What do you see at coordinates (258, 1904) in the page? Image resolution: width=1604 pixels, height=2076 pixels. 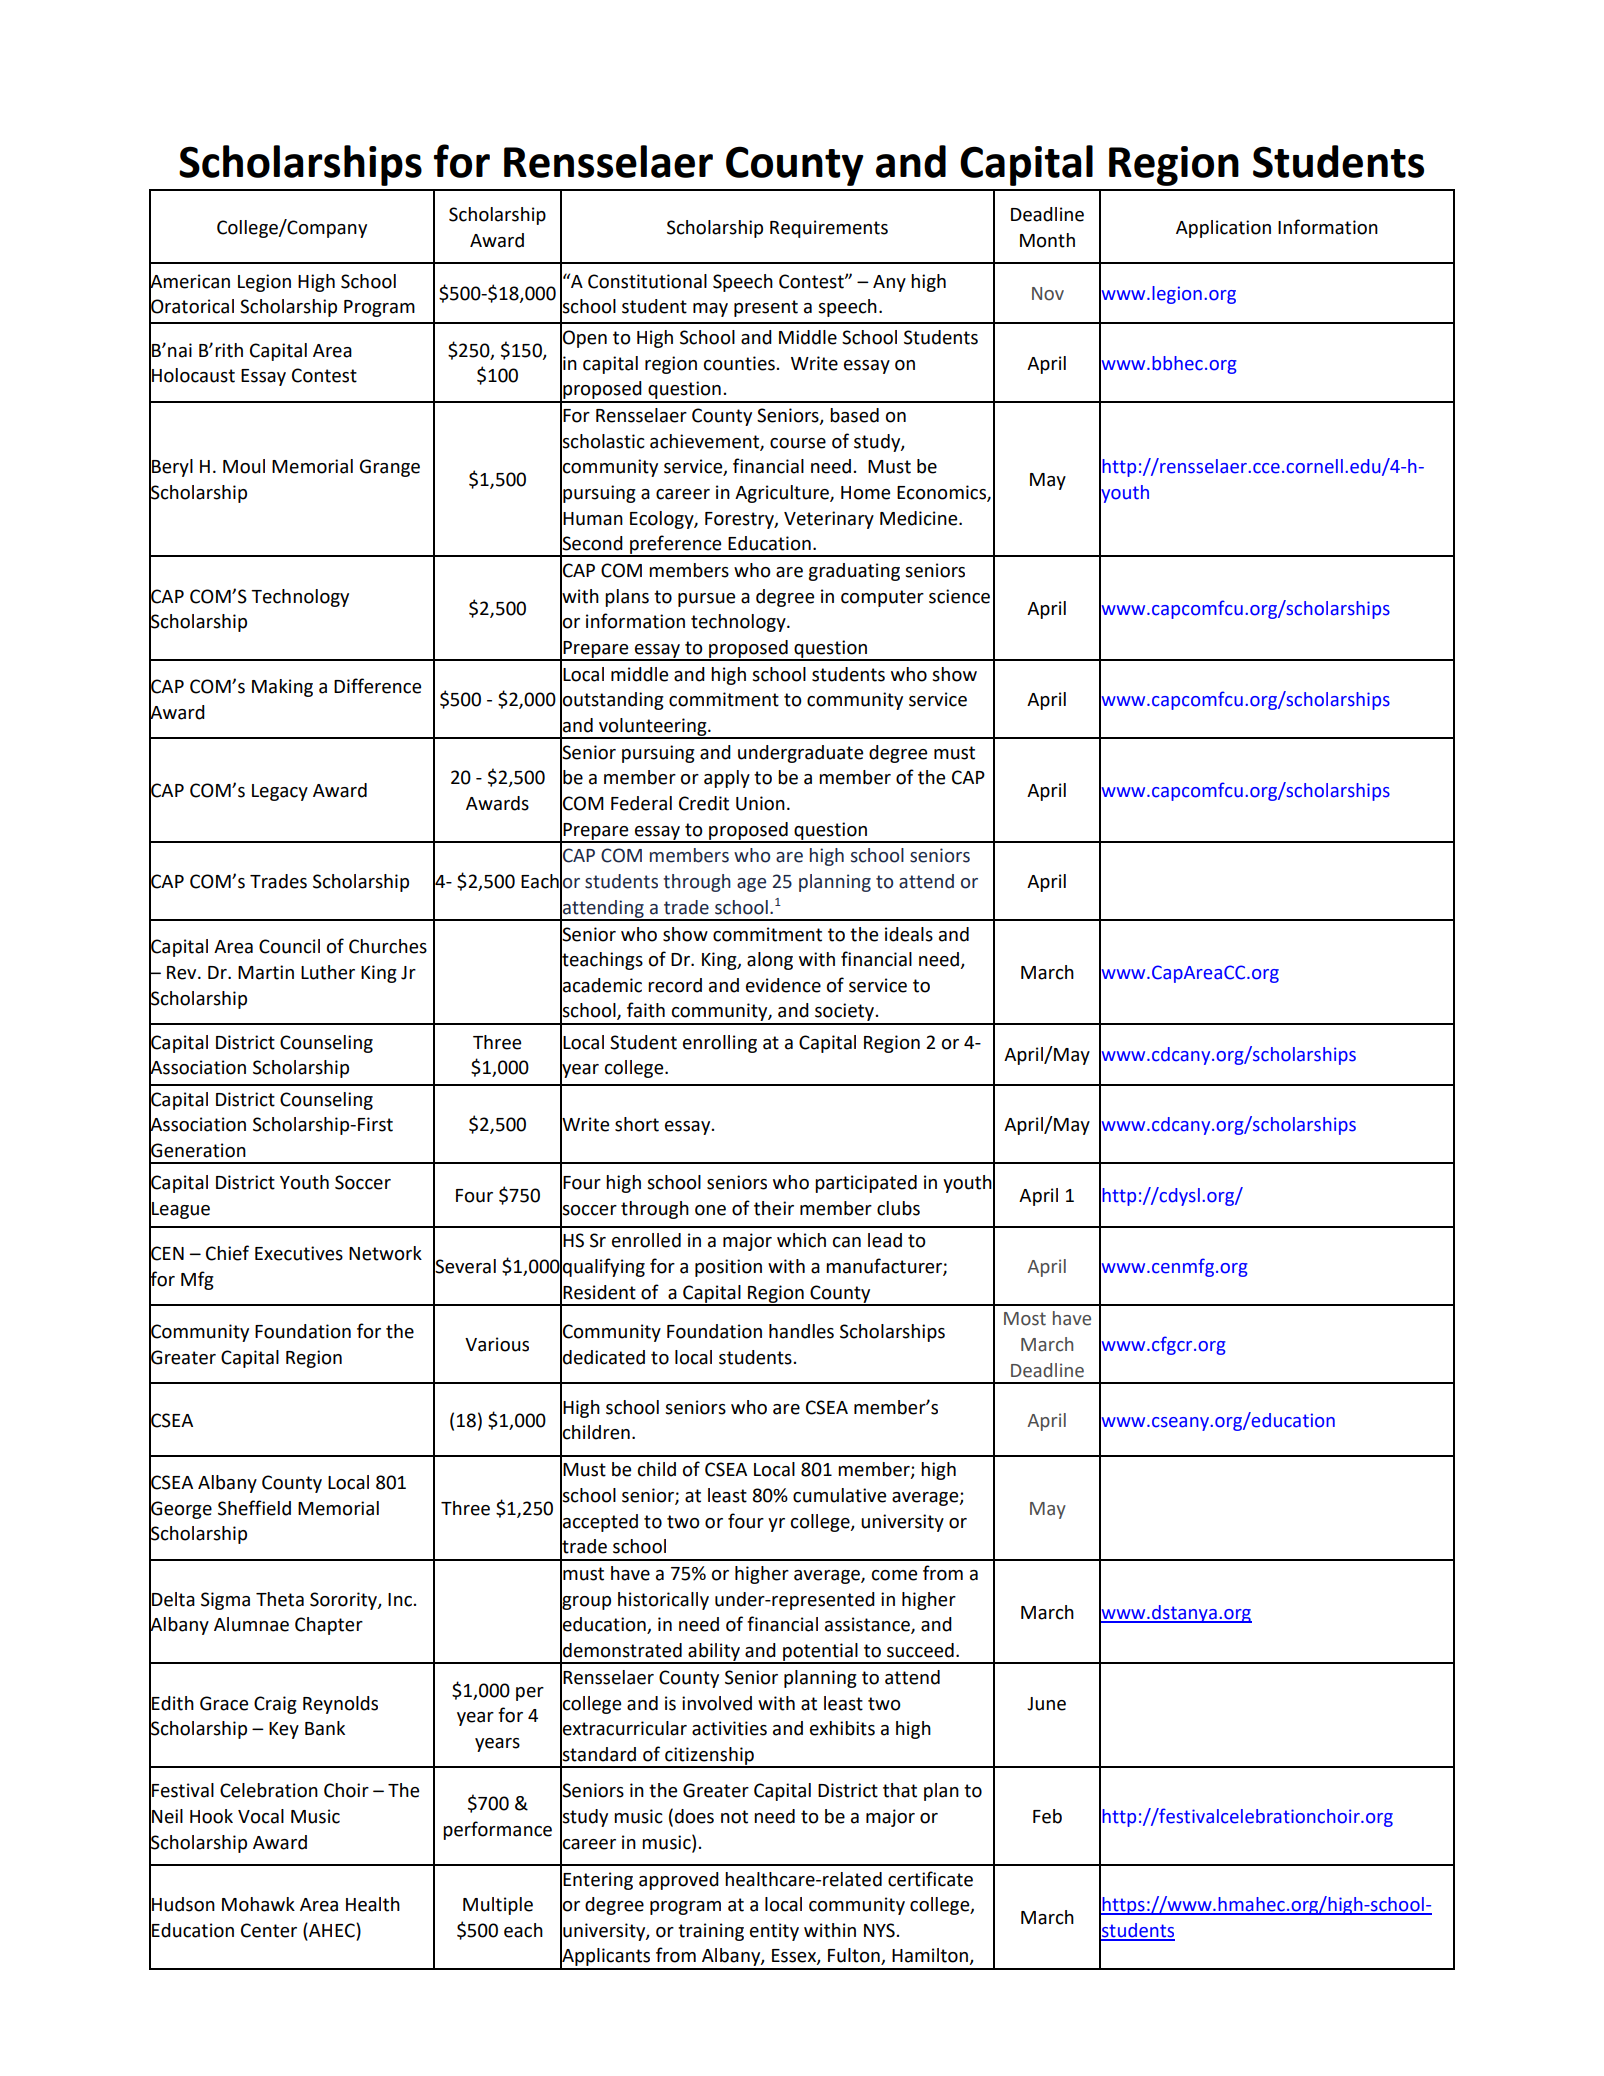 I see `Mohawk` at bounding box center [258, 1904].
